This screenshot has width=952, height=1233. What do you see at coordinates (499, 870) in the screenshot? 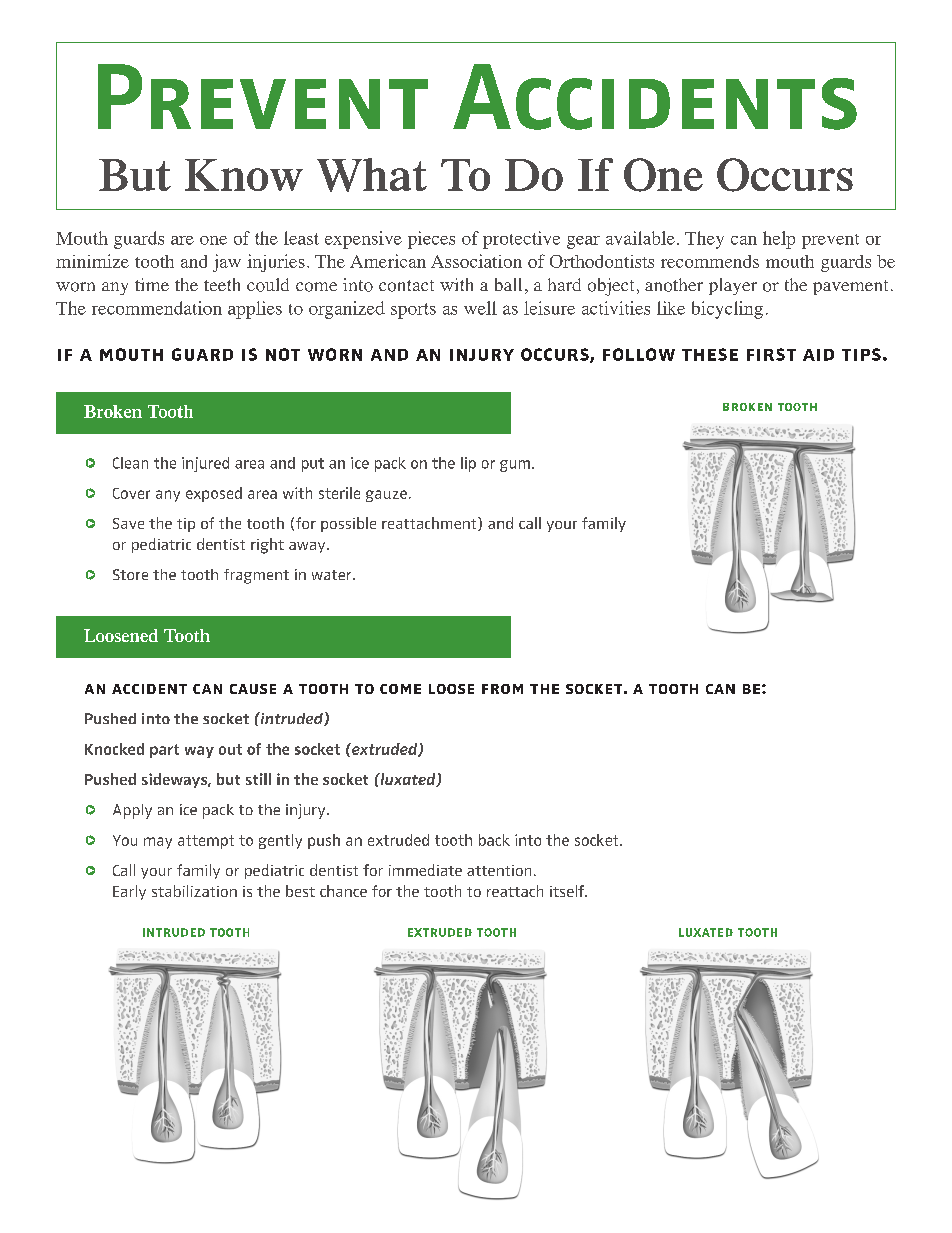
I see `attention` at bounding box center [499, 870].
